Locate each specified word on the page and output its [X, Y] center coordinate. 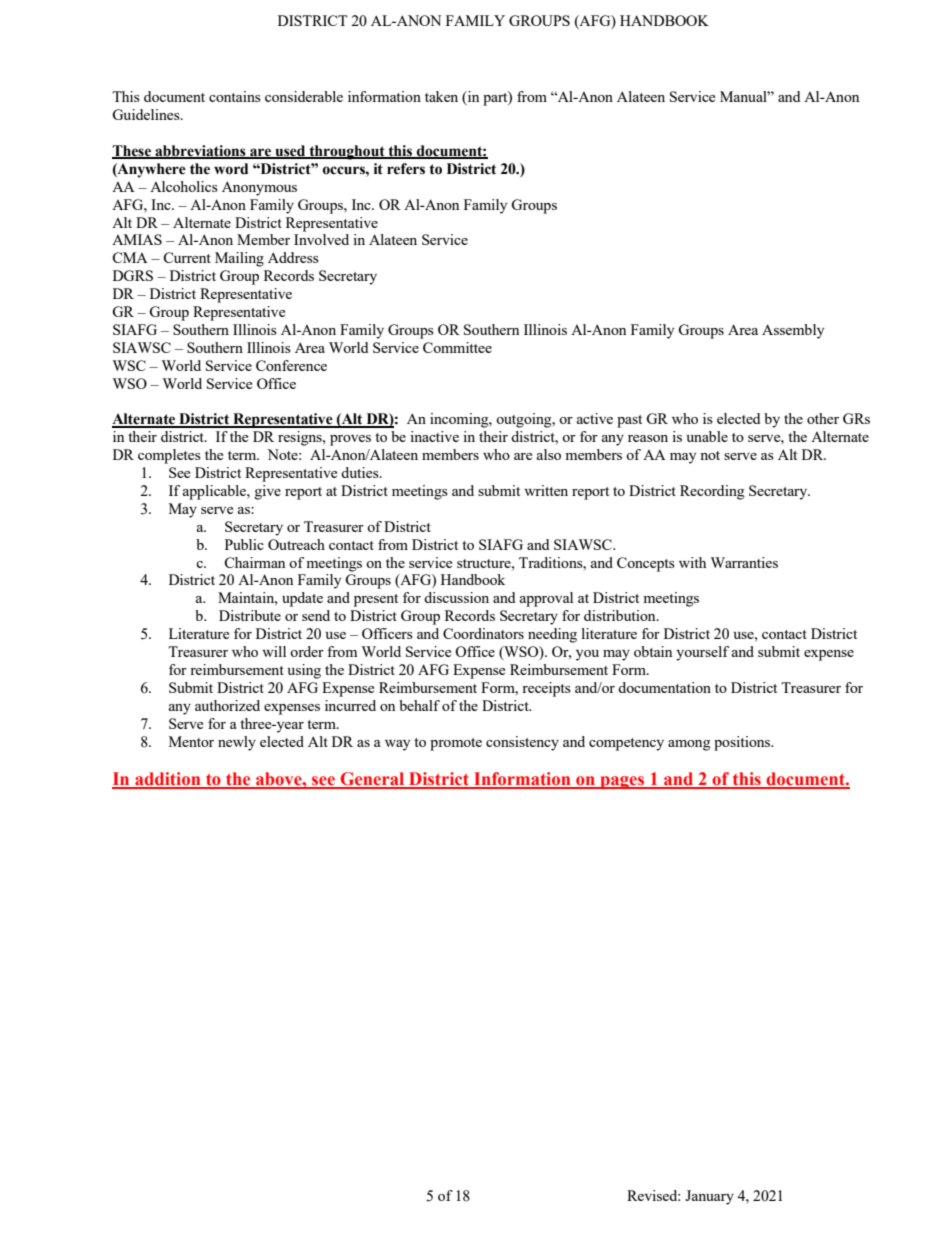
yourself [702, 653]
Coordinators [483, 633]
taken [441, 96]
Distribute [250, 615]
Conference [291, 365]
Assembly [793, 331]
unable [707, 436]
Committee [457, 347]
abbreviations [200, 151]
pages [622, 782]
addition [168, 780]
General [372, 780]
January [709, 1197]
